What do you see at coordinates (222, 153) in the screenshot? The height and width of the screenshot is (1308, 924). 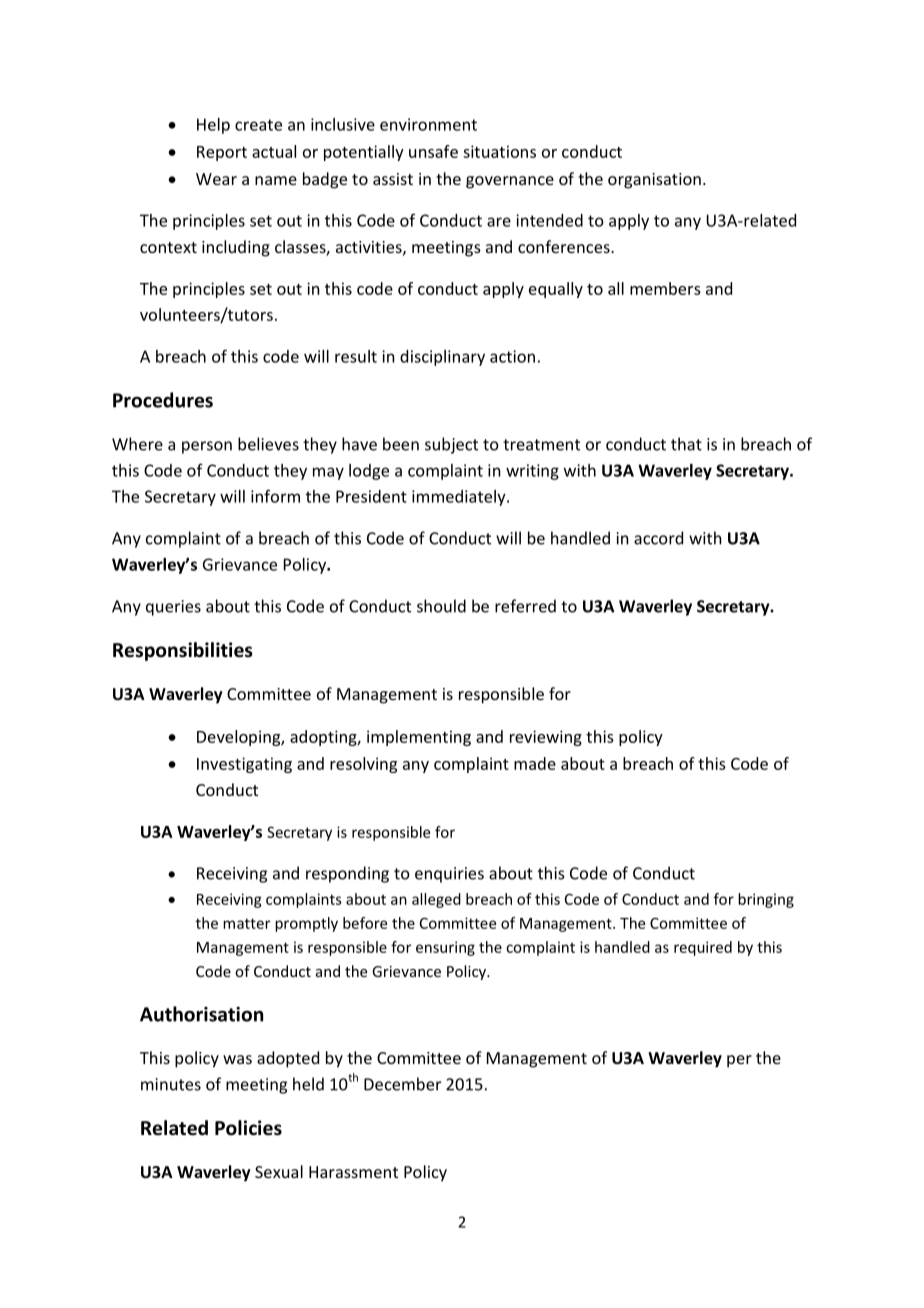 I see `Report` at bounding box center [222, 153].
